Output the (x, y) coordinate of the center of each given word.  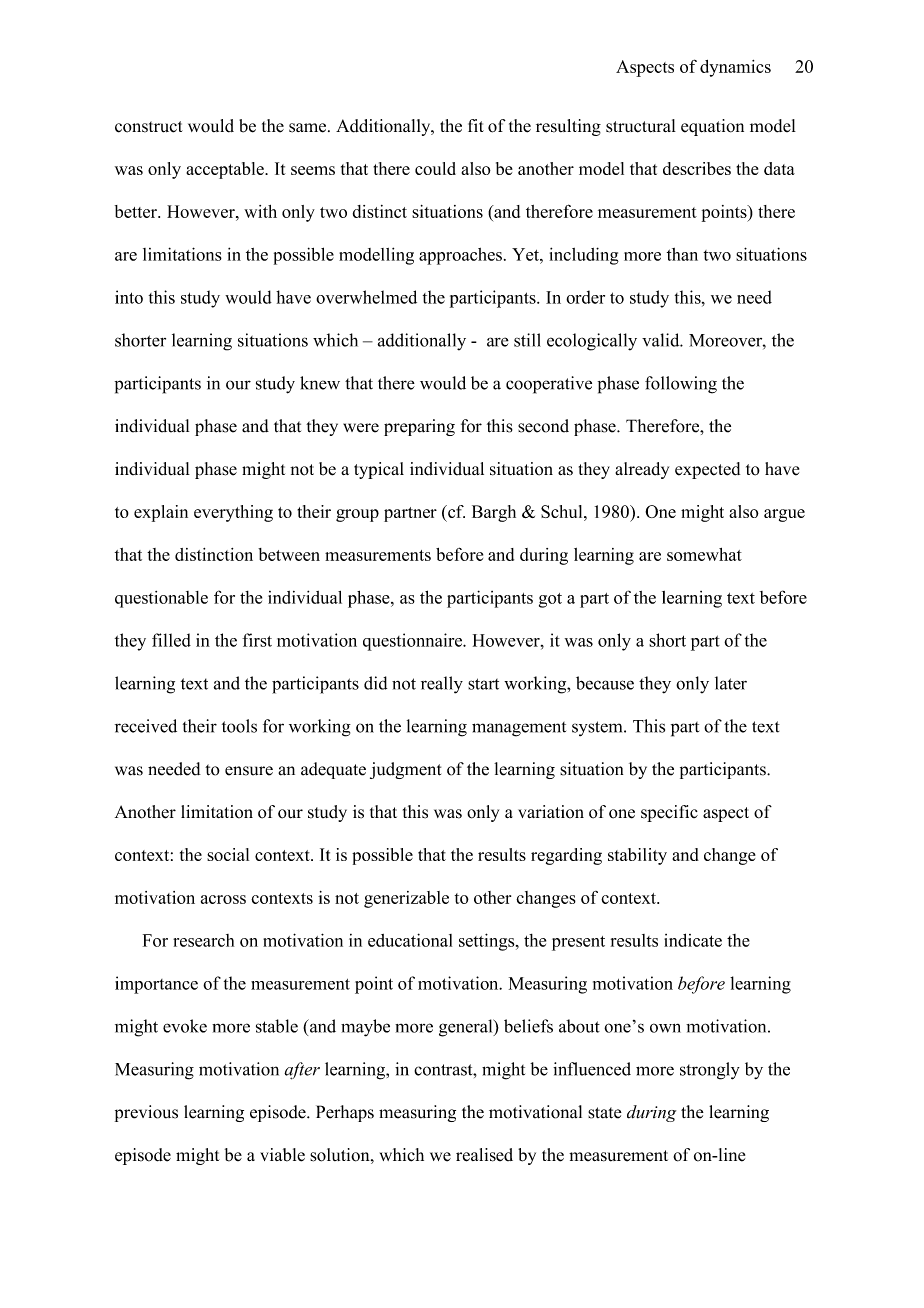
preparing (419, 427)
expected (707, 470)
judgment (405, 770)
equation (712, 127)
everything (233, 513)
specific (669, 813)
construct (149, 127)
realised (484, 1155)
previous (146, 1113)
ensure (249, 771)
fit (476, 125)
